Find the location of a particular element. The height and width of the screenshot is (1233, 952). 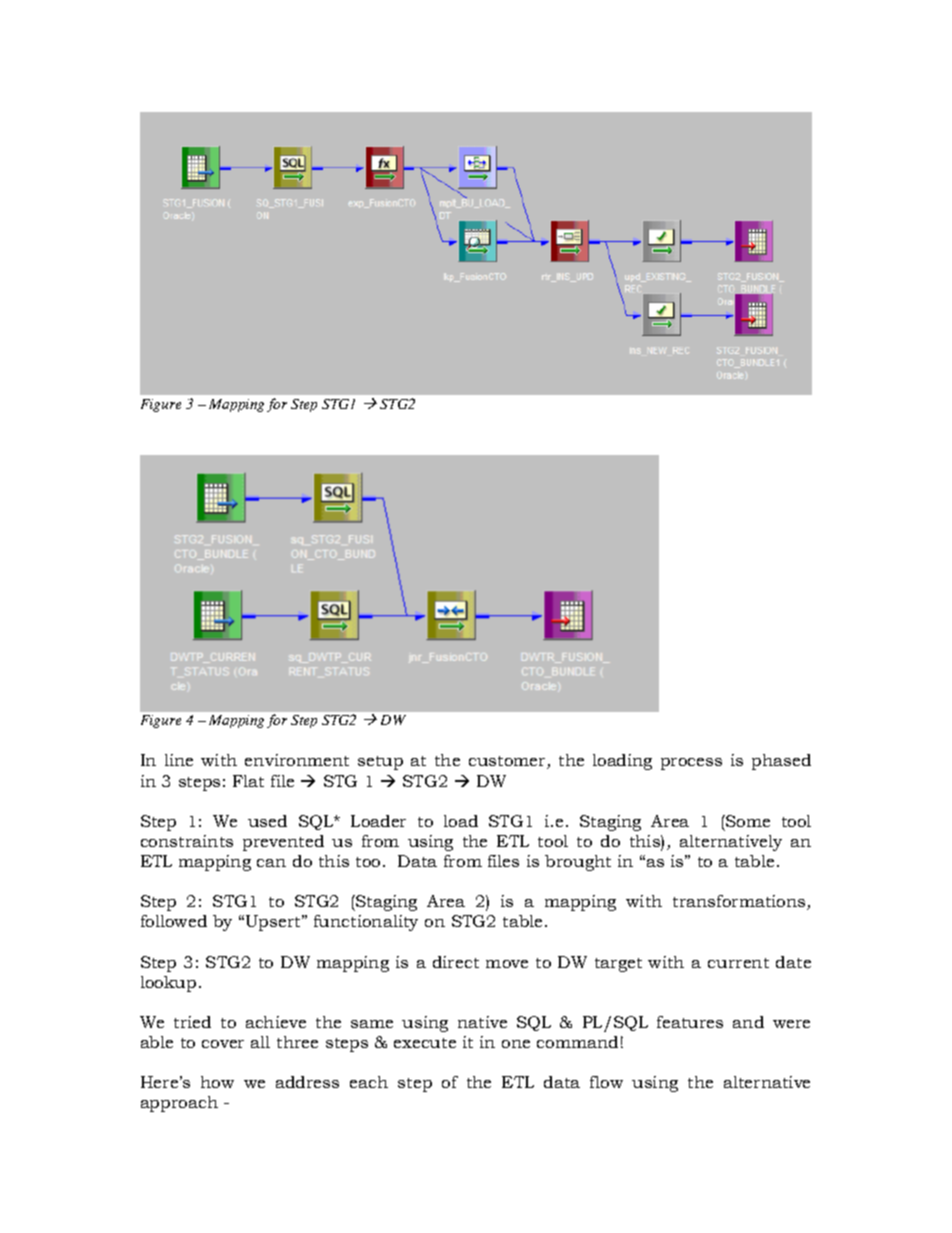

each is located at coordinates (369, 1082).
